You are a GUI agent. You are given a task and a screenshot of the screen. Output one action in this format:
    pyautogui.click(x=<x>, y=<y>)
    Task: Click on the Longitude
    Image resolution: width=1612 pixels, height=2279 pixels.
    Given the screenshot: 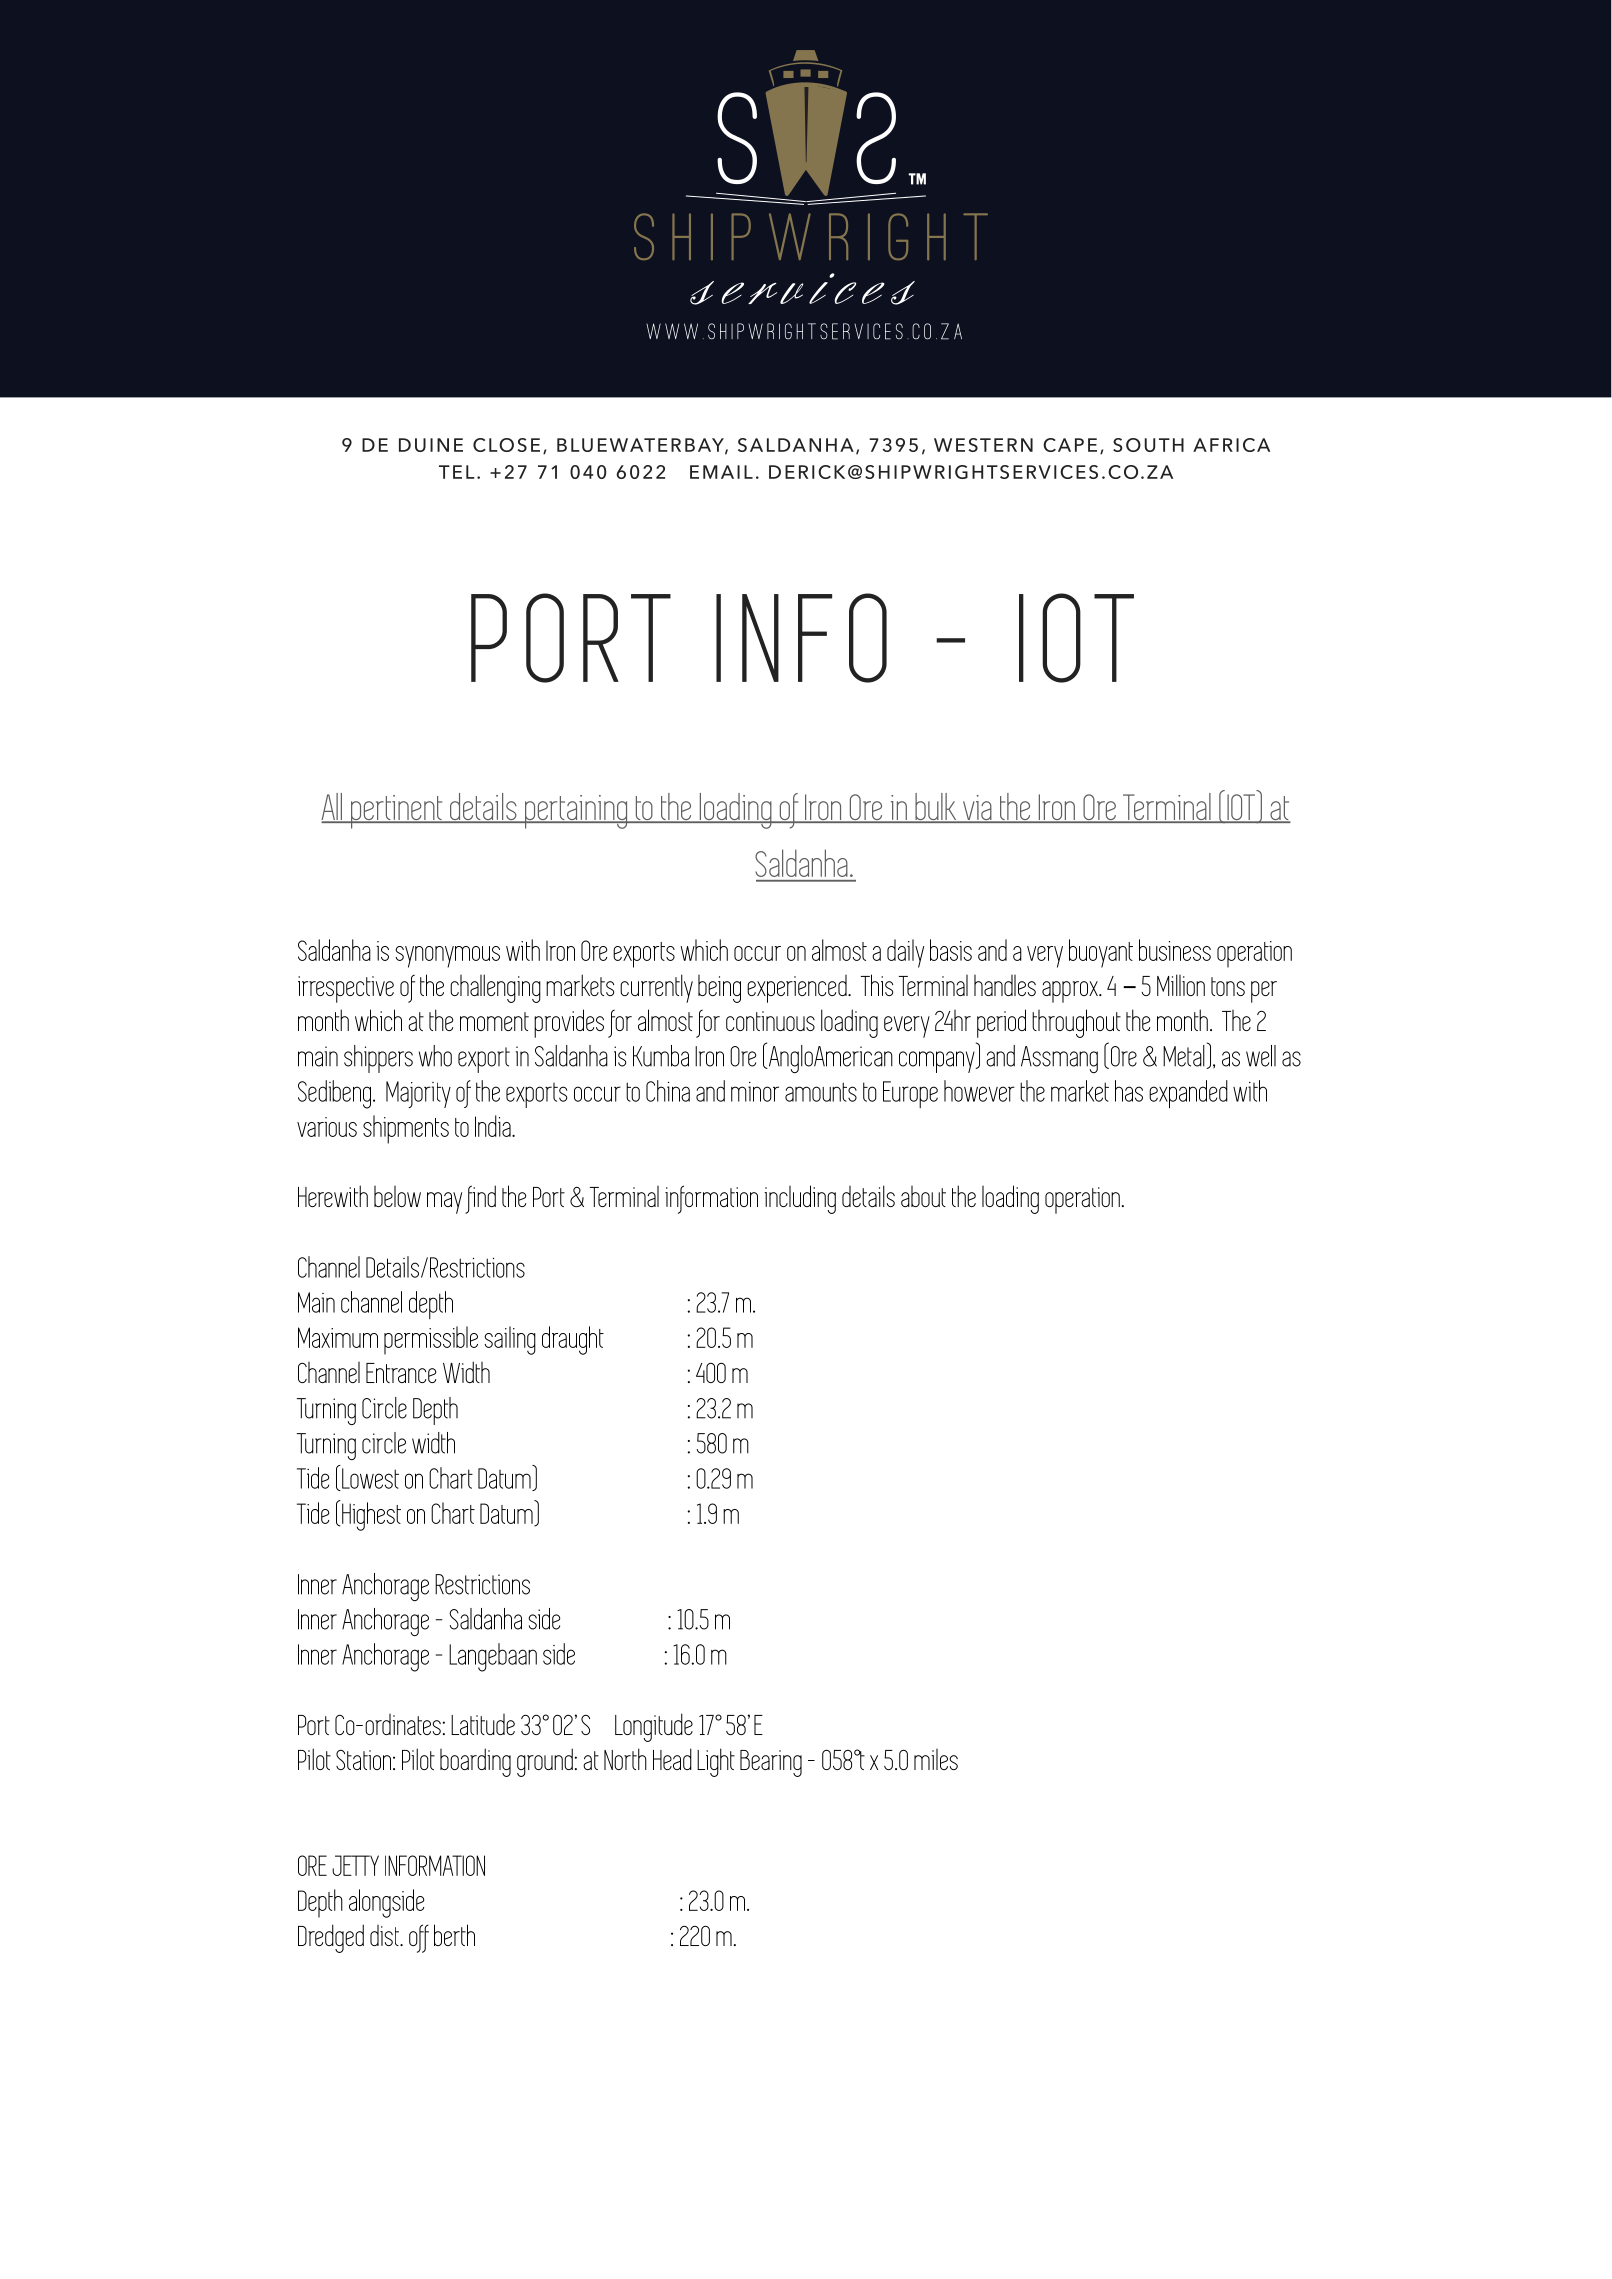 What is the action you would take?
    pyautogui.click(x=654, y=1727)
